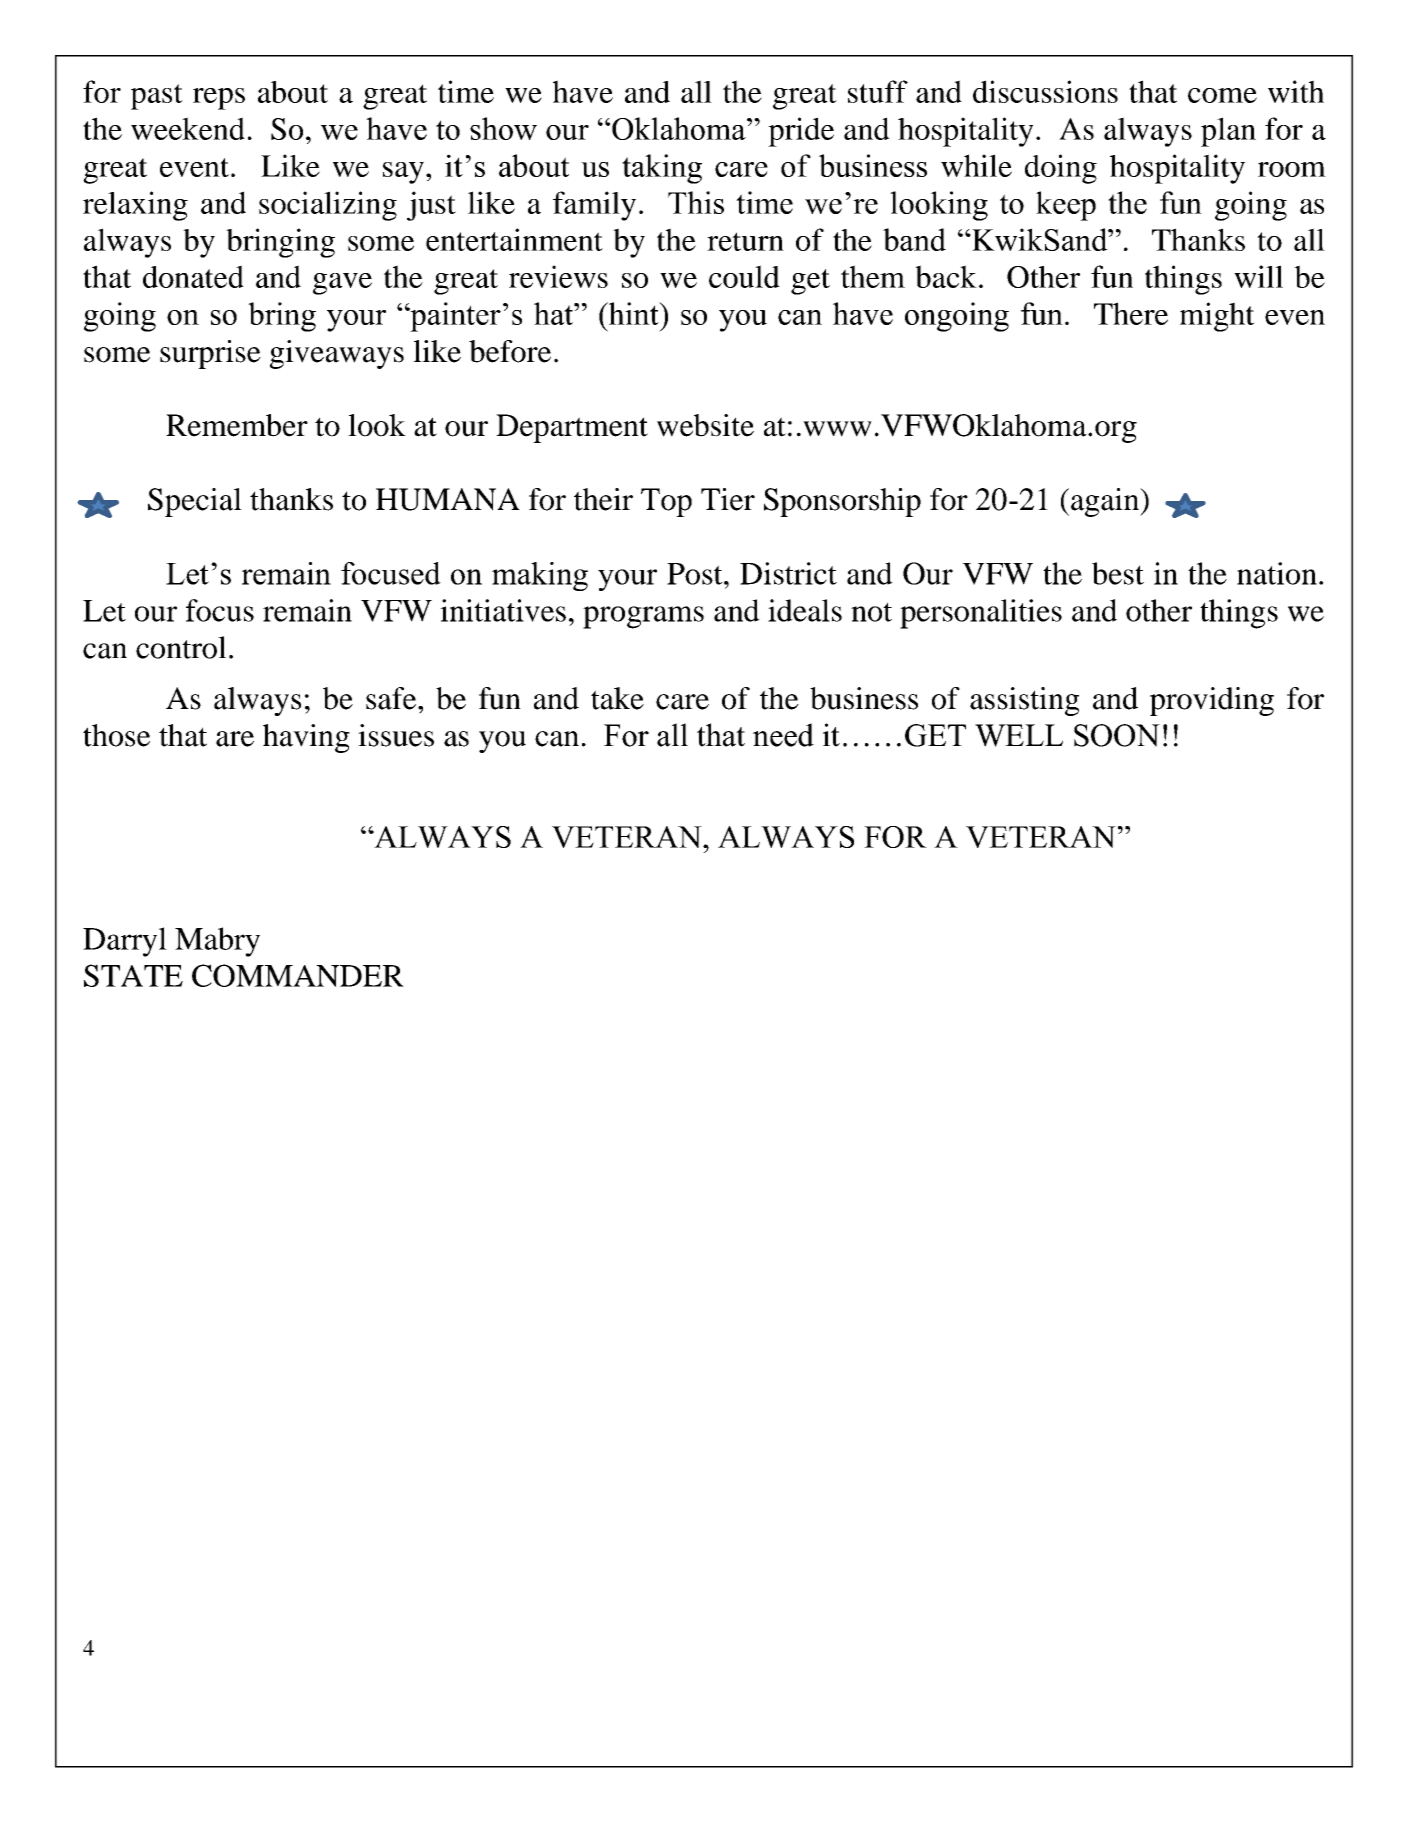 This document has width=1408, height=1822. What do you see at coordinates (783, 735) in the document?
I see `need` at bounding box center [783, 735].
